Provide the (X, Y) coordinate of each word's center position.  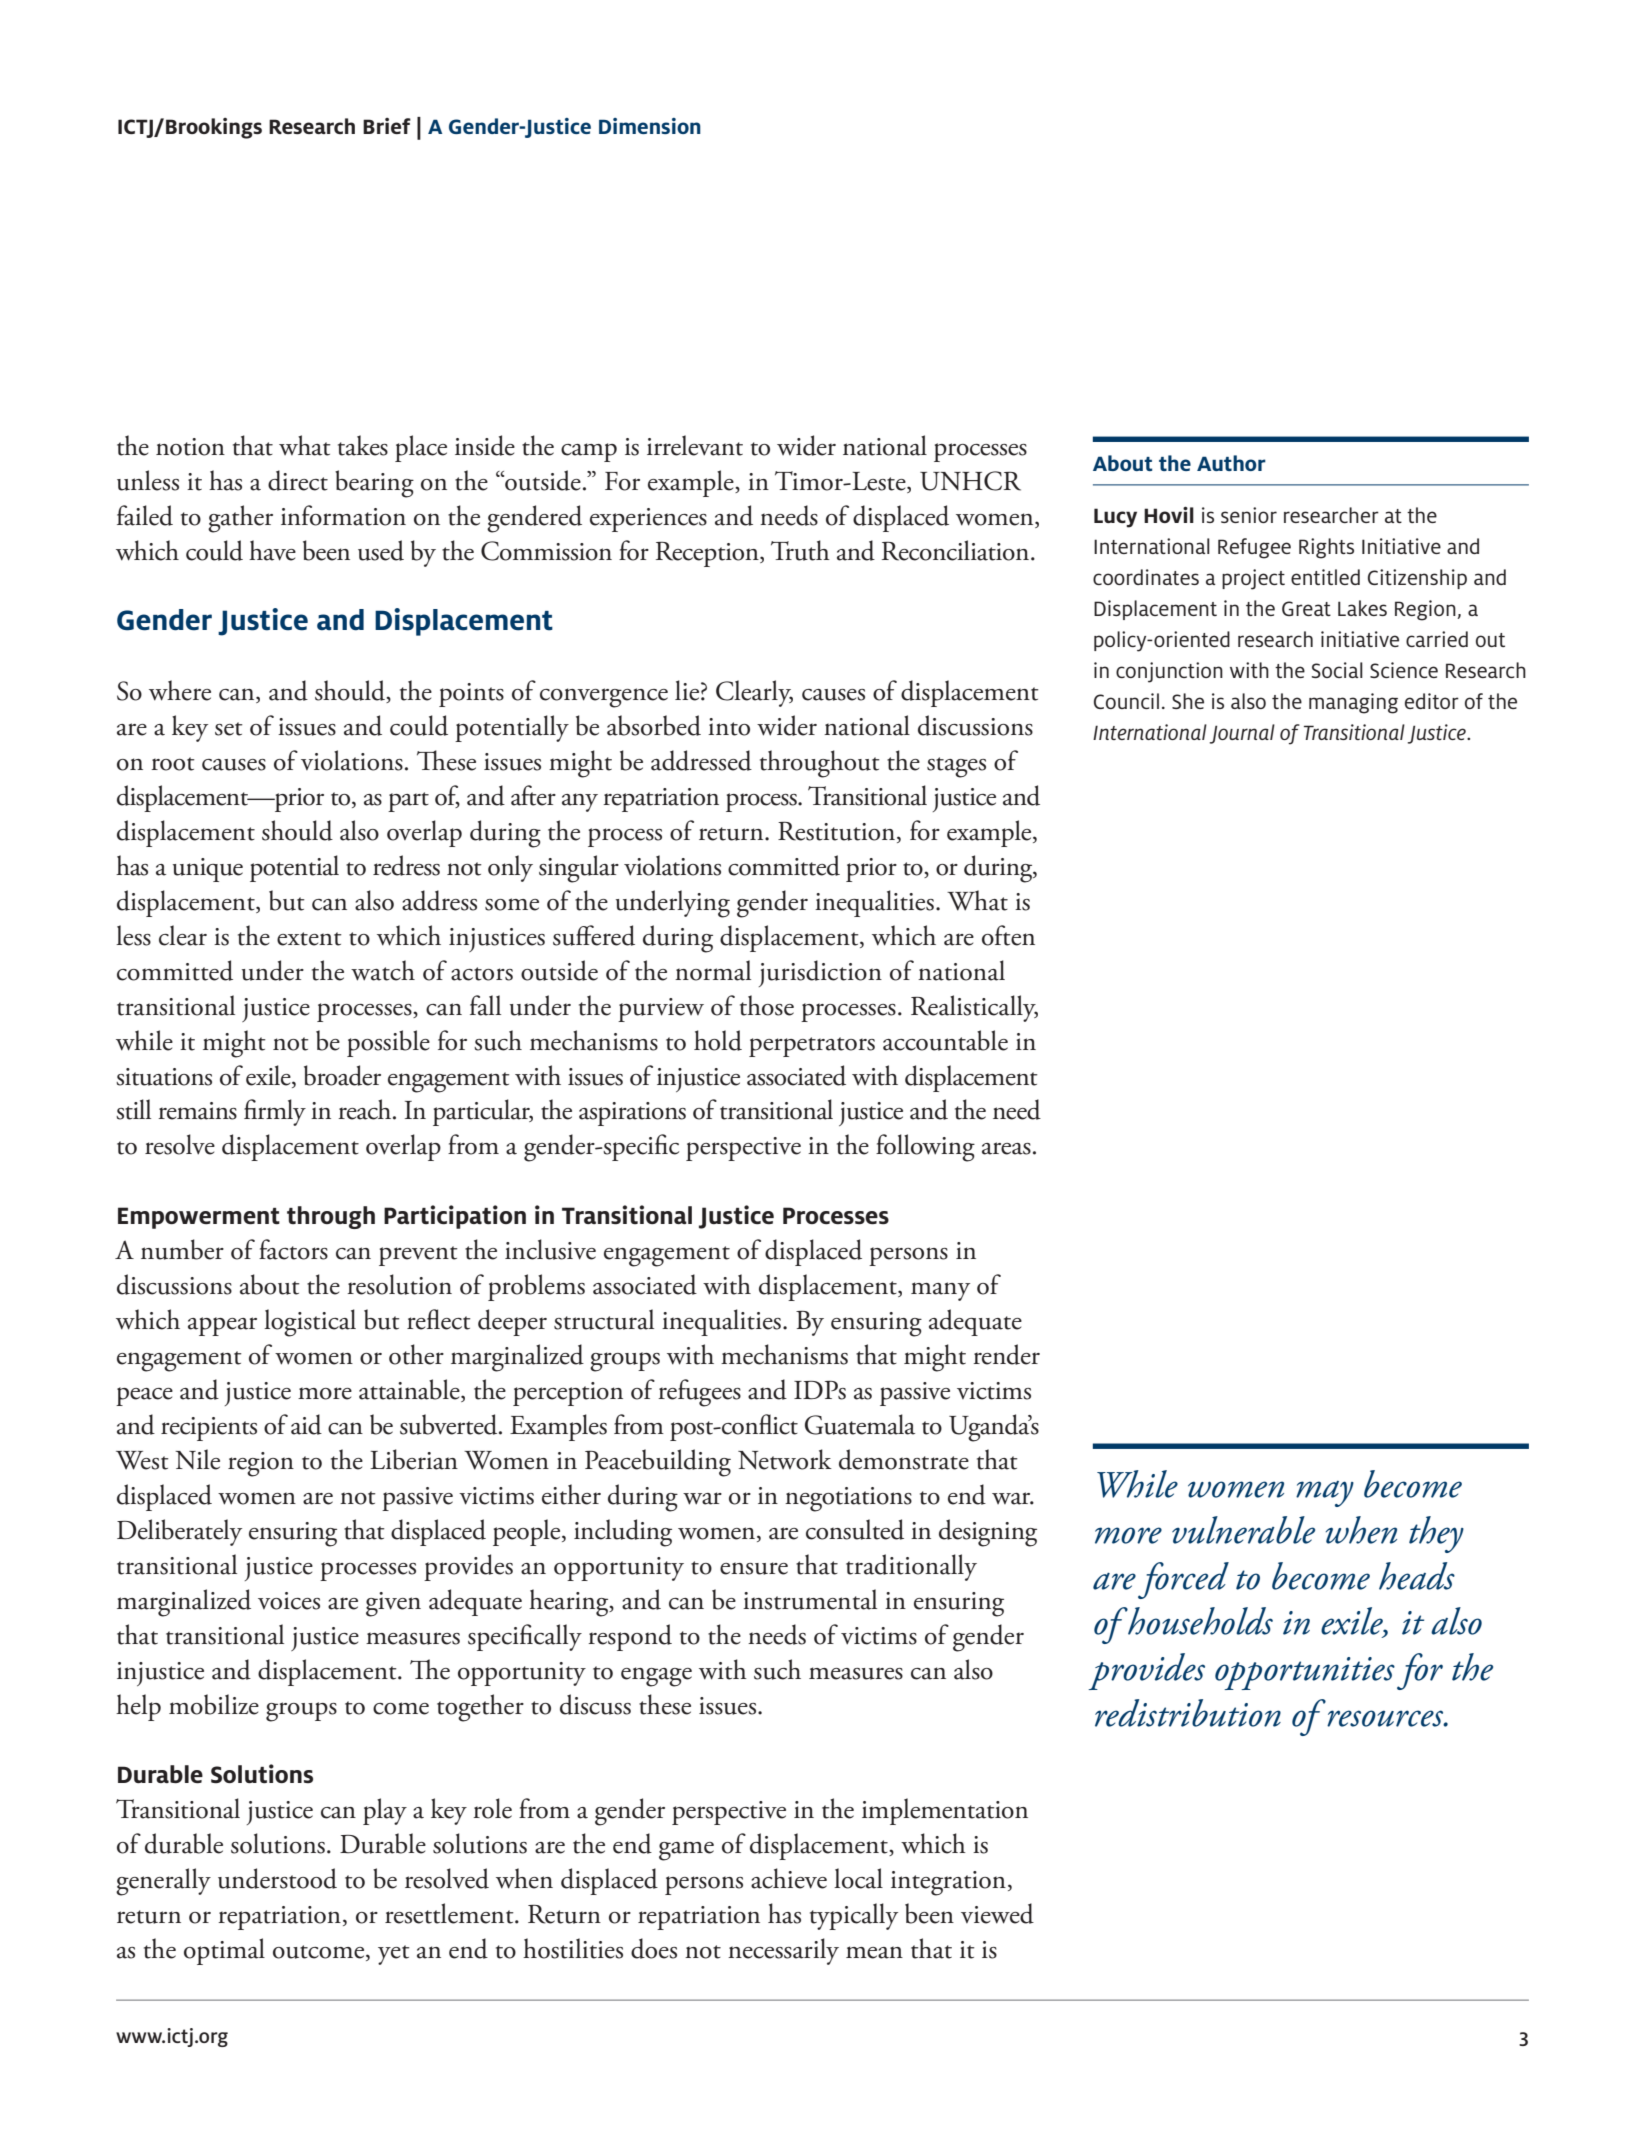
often (1008, 935)
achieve (789, 1878)
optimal (224, 1951)
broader (342, 1075)
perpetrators (812, 1047)
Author (1231, 463)
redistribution (1188, 1713)
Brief (387, 126)
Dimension (650, 126)
